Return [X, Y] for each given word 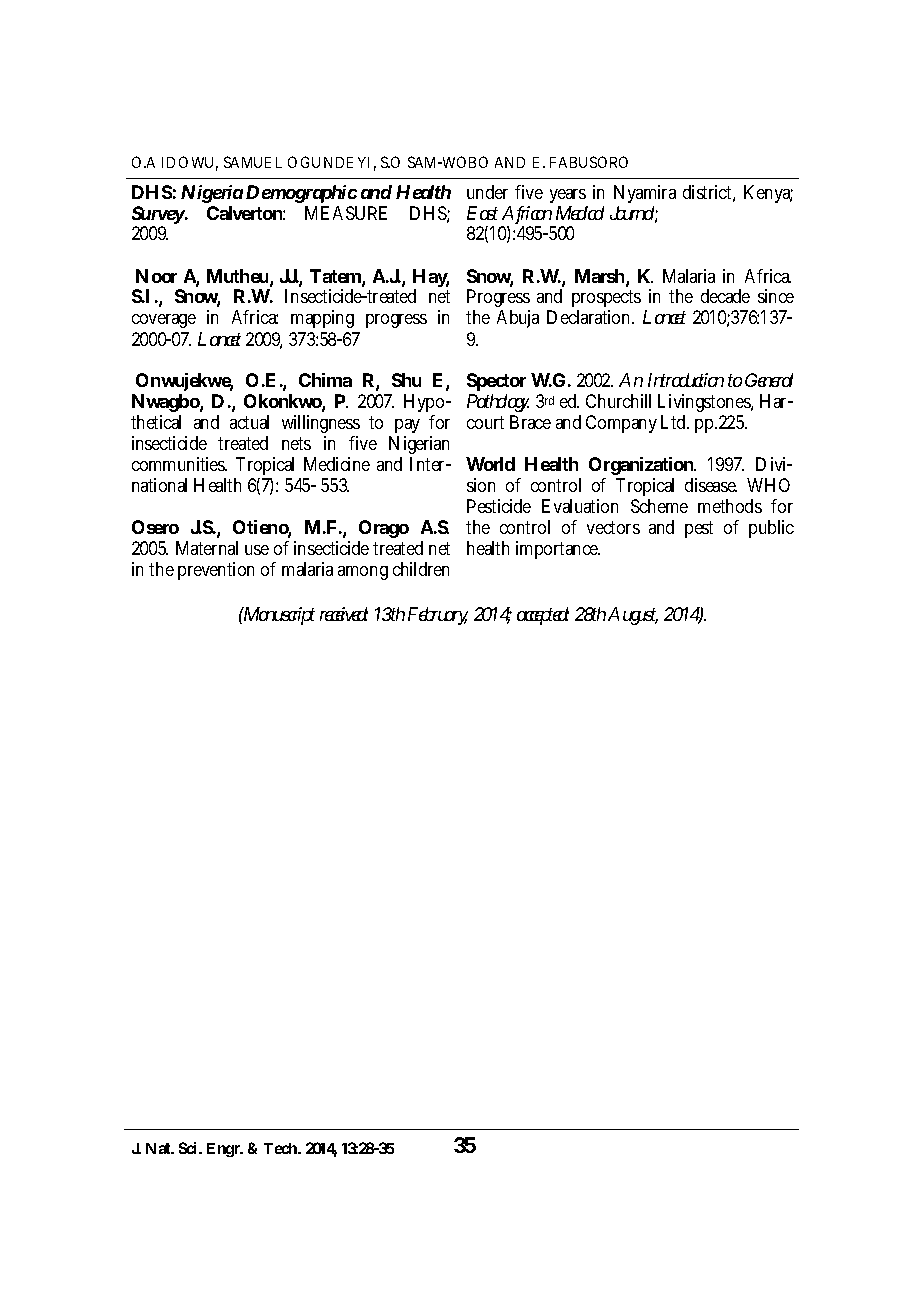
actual [249, 422]
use [257, 550]
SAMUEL [253, 162]
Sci [187, 1148]
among [363, 573]
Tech [280, 1148]
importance [558, 550]
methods [730, 506]
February [438, 616]
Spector [496, 382]
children [421, 569]
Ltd [673, 422]
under [487, 192]
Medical [580, 213]
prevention [216, 571]
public [771, 529]
